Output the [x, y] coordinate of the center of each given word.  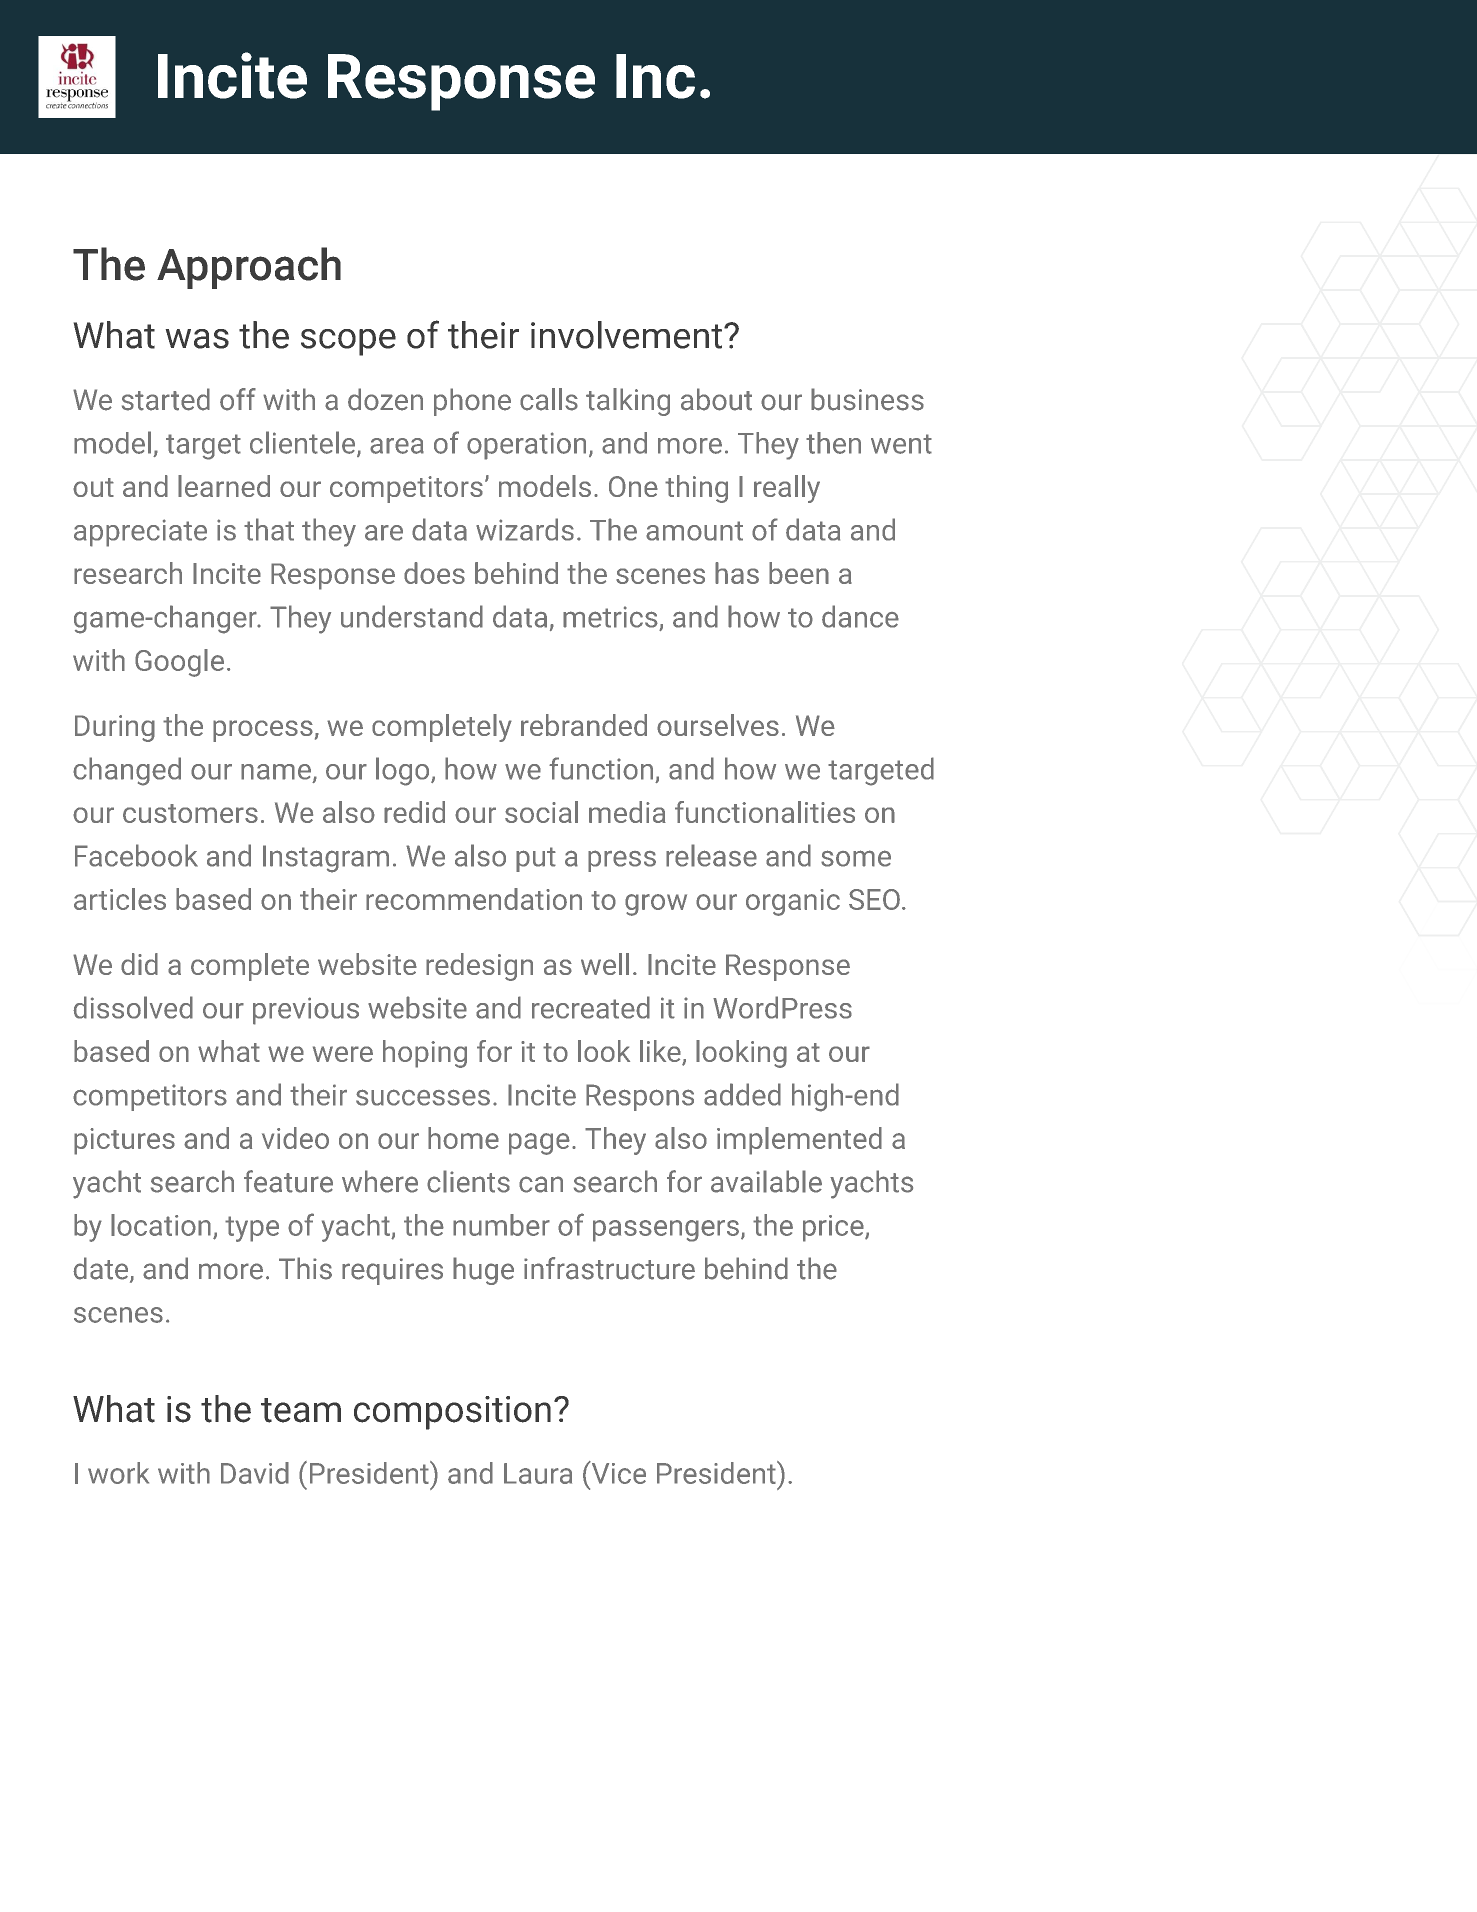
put [536, 859]
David [255, 1473]
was [197, 339]
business [867, 399]
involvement [626, 335]
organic [793, 902]
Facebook [136, 855]
